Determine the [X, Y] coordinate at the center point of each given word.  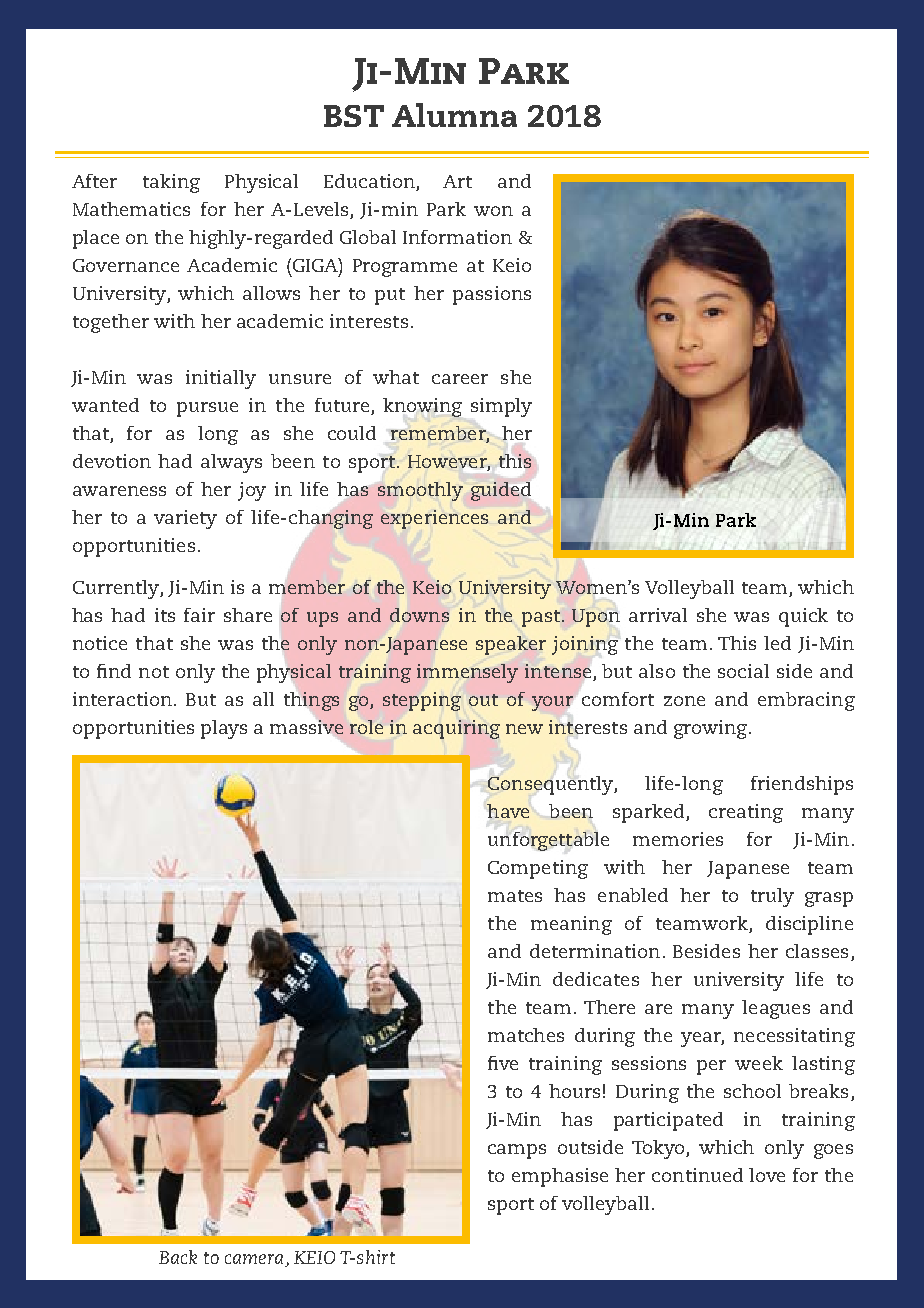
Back [178, 1257]
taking [171, 183]
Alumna [454, 115]
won [493, 211]
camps [517, 1151]
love [767, 1175]
